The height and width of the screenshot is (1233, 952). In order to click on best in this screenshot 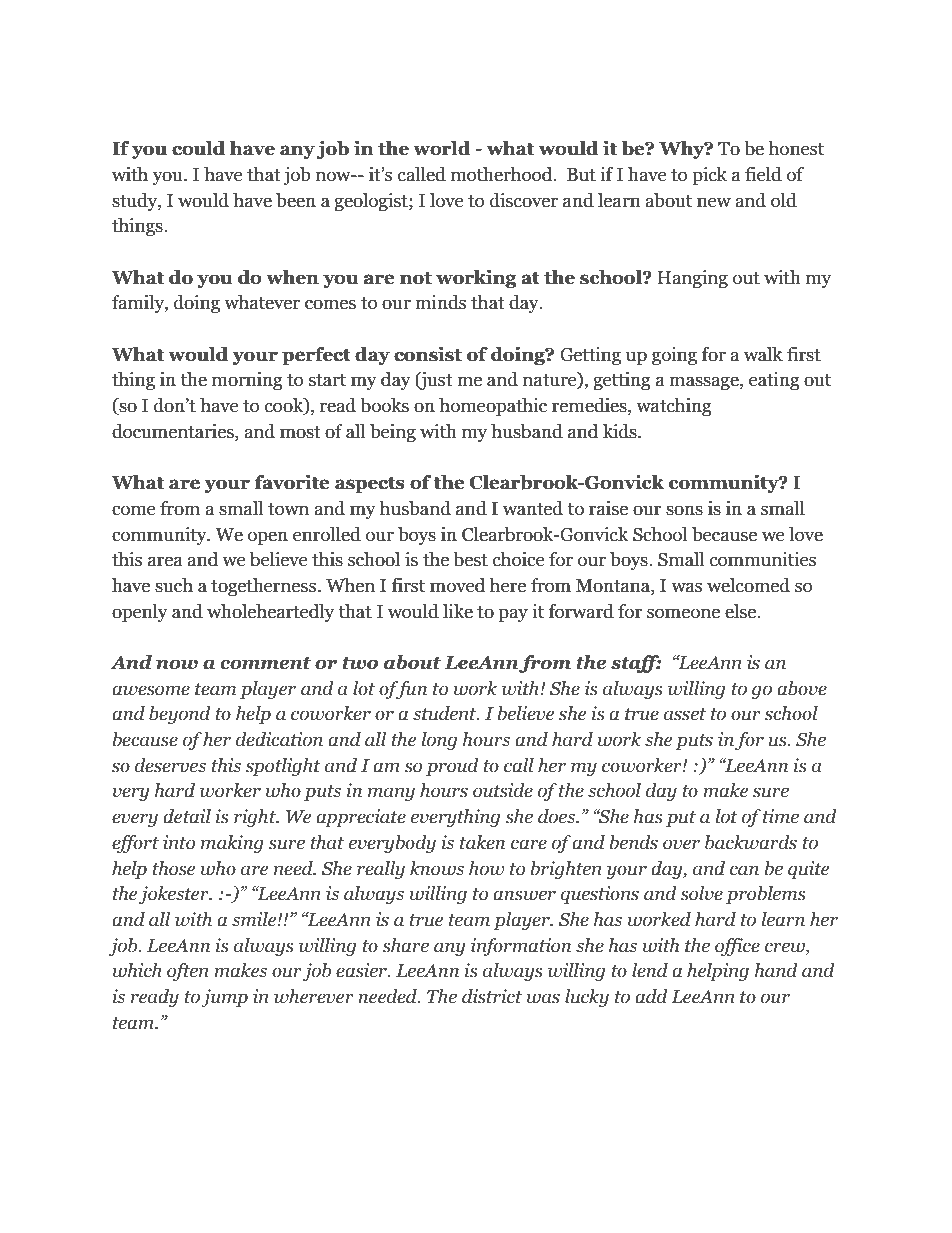, I will do `click(470, 559)`.
